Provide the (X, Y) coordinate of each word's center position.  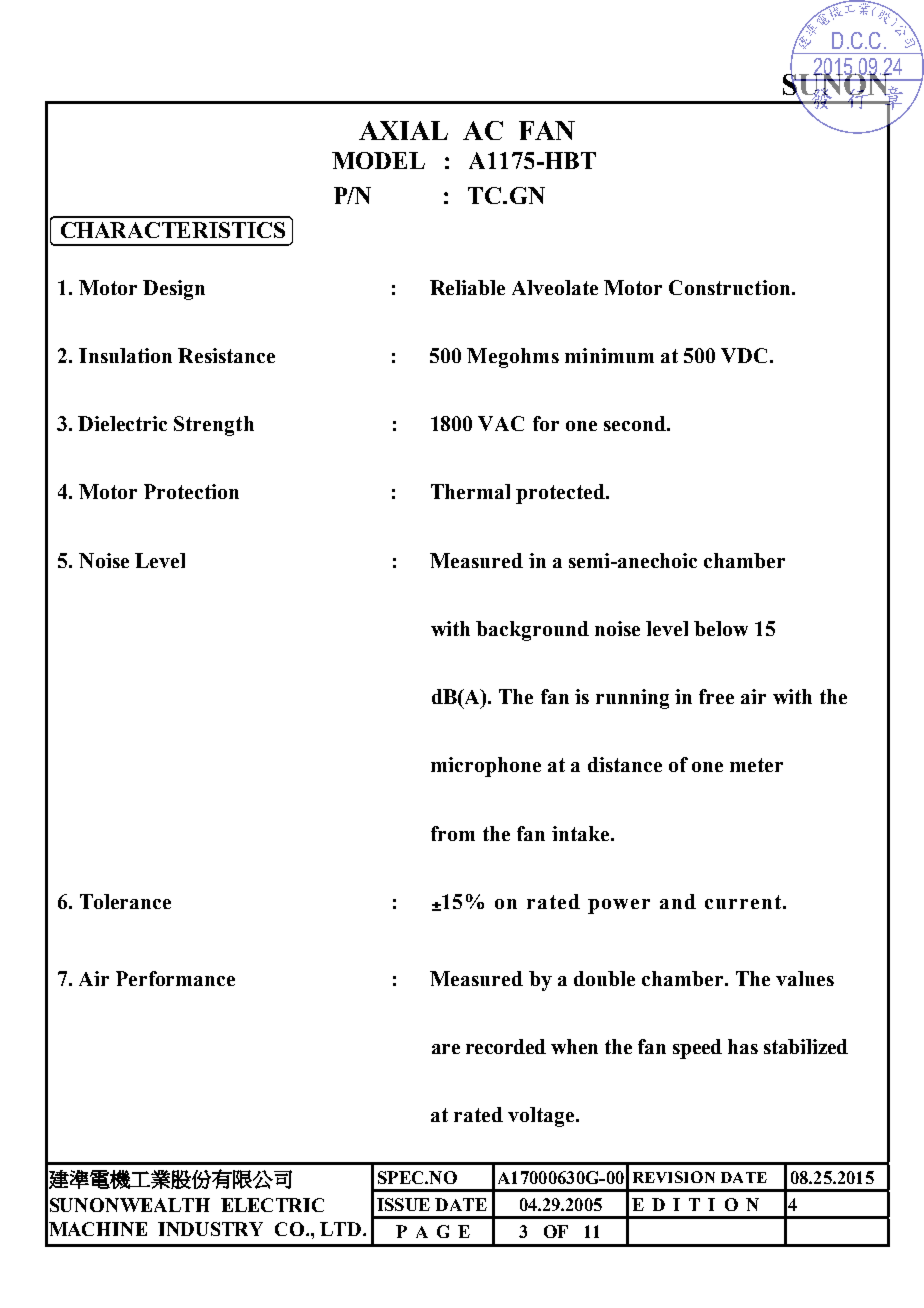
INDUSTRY (210, 1229)
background (532, 631)
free (716, 696)
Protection (191, 491)
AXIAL (403, 130)
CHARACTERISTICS (173, 230)
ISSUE (403, 1204)
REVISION (674, 1177)
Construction (729, 287)
